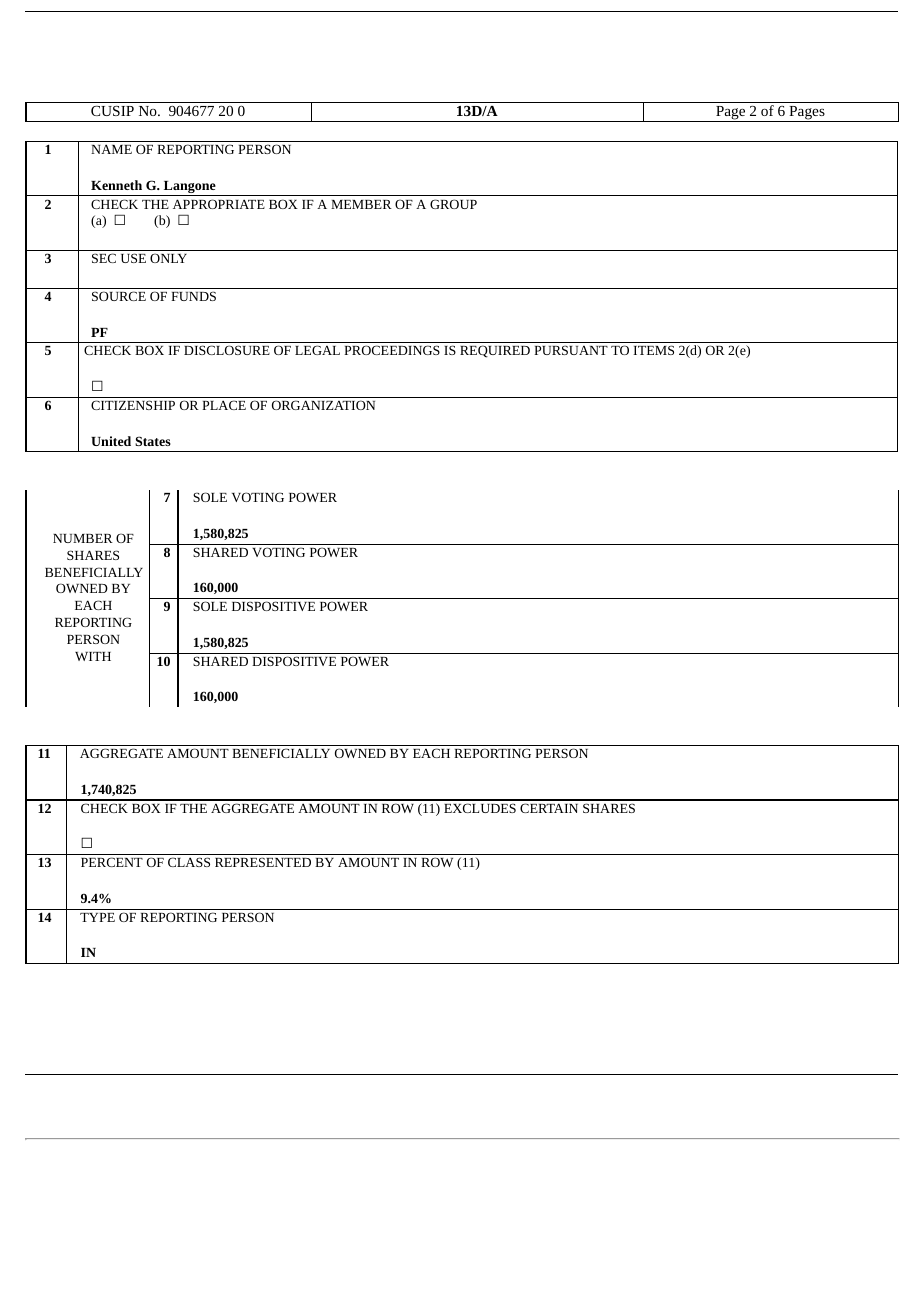  I want to click on ORGANIZATION, so click(323, 405).
